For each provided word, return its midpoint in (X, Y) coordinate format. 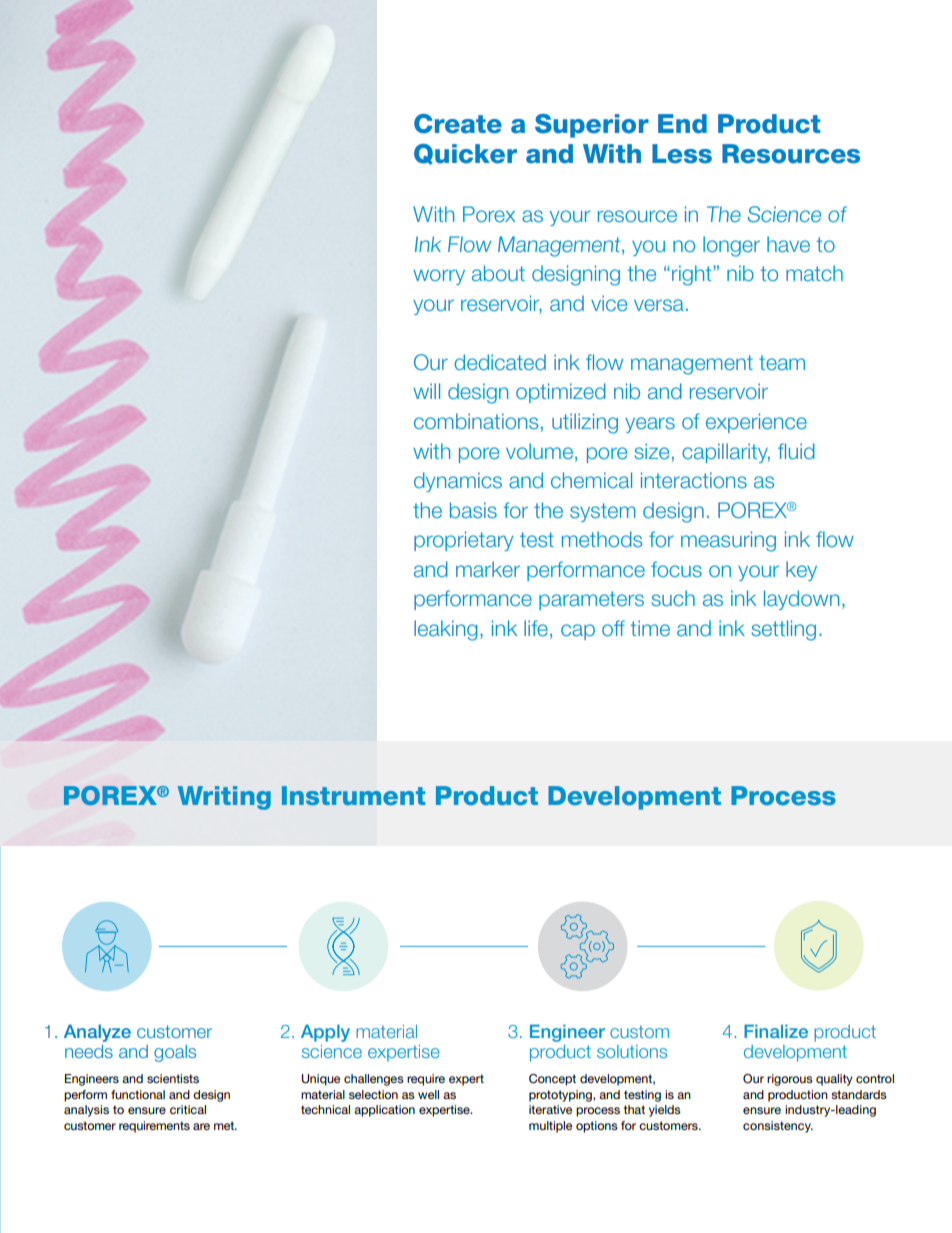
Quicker (465, 154)
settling (784, 630)
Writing (224, 798)
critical (188, 1109)
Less (682, 154)
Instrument (353, 795)
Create (458, 124)
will (426, 391)
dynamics (458, 482)
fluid (796, 451)
